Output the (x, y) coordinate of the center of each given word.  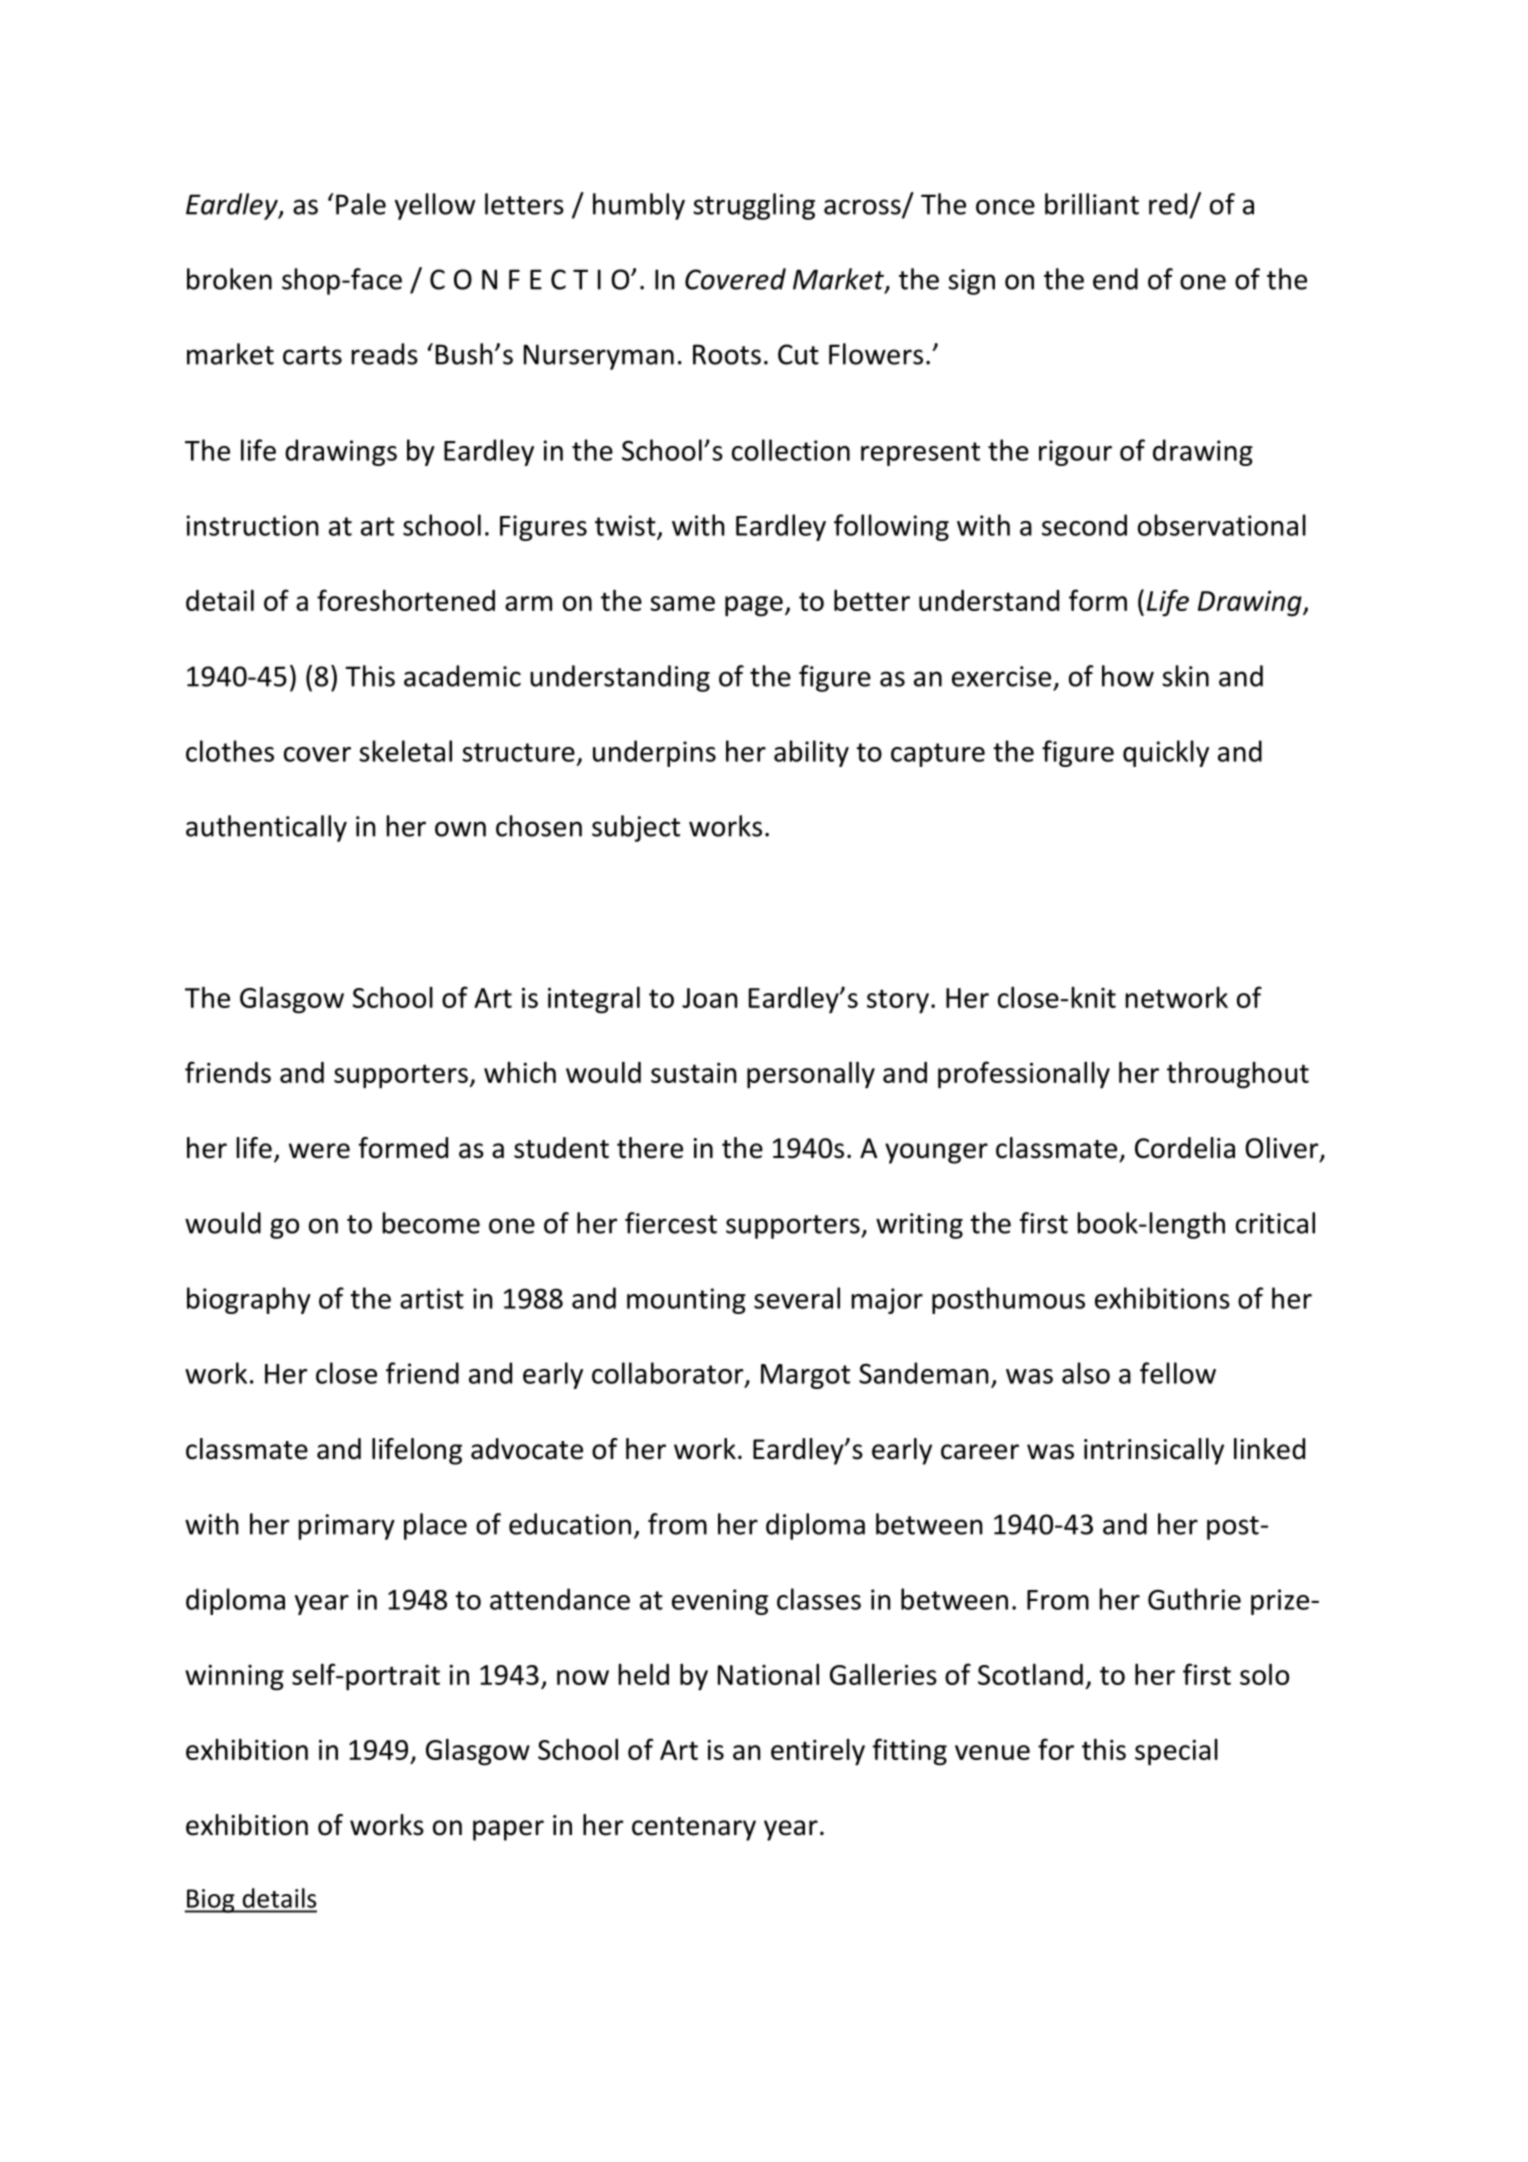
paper (508, 1830)
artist (432, 1298)
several (797, 1298)
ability (811, 753)
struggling (754, 206)
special (1176, 1752)
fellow (1178, 1373)
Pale (361, 204)
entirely (818, 1752)
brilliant (1092, 204)
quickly (1166, 753)
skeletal (405, 751)
